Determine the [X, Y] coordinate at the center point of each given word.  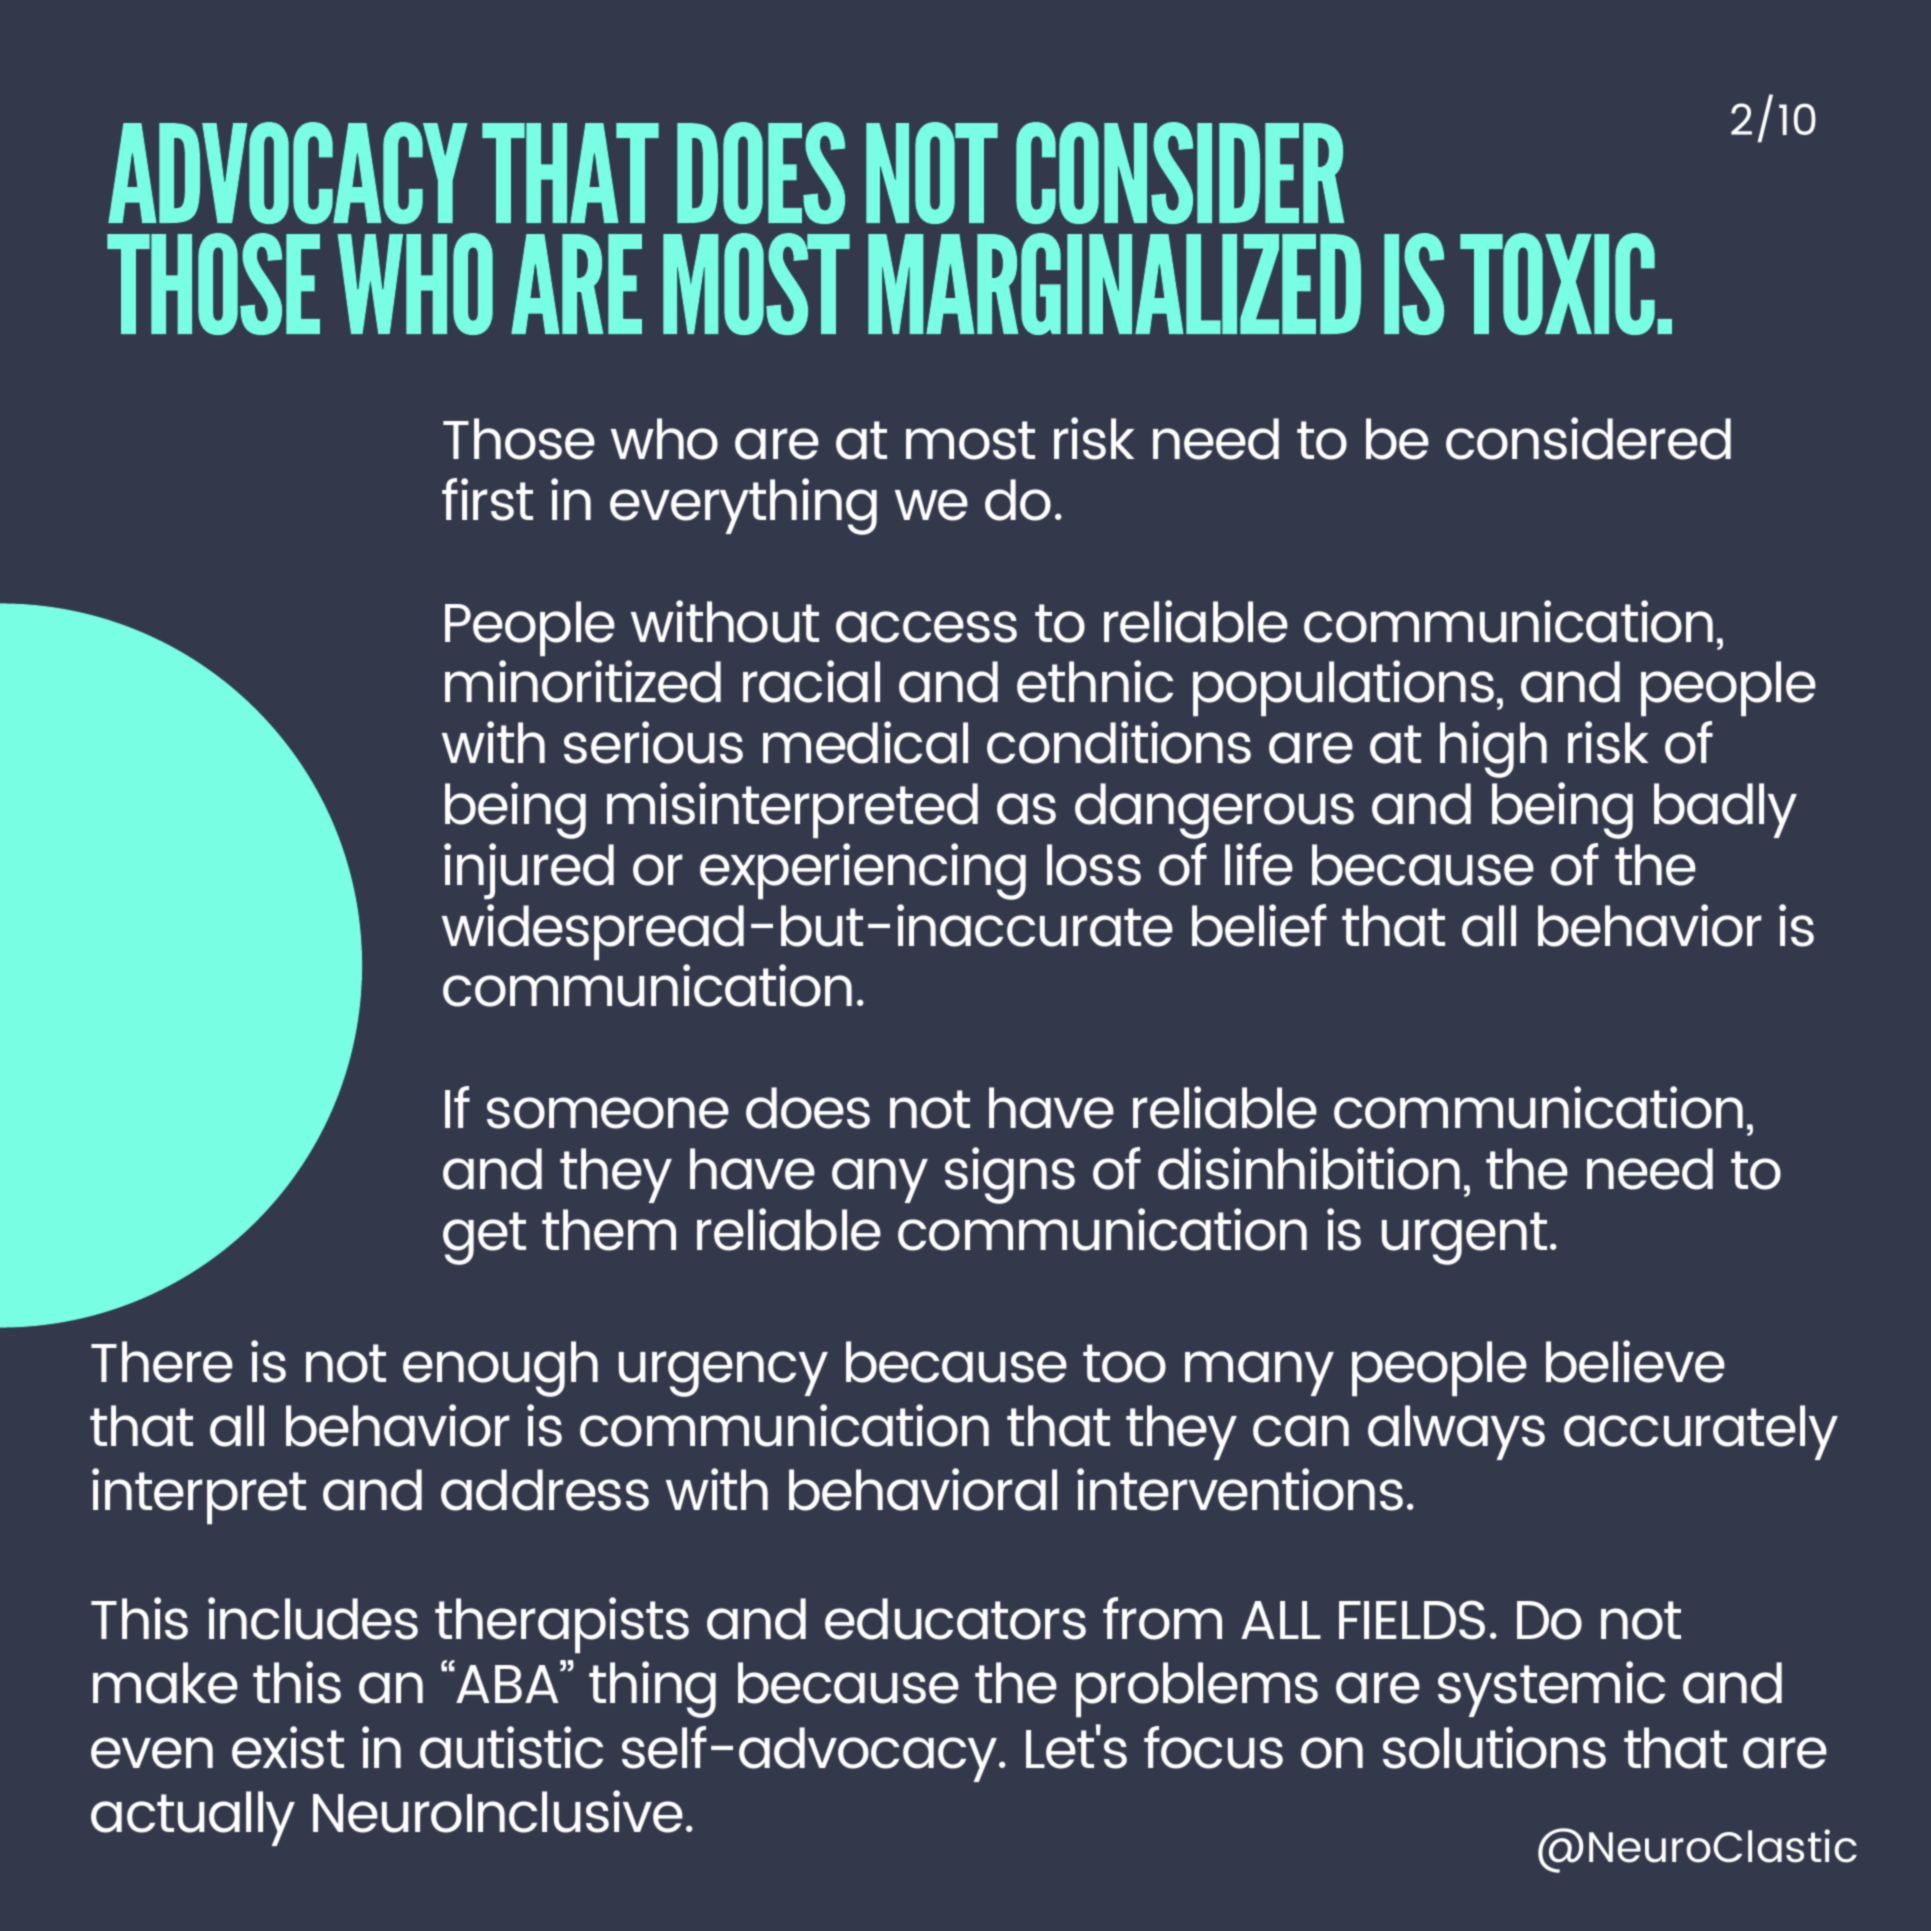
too [1124, 1363]
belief [1259, 925]
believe [1635, 1361]
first [487, 499]
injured [529, 871]
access [926, 627]
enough [500, 1369]
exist [288, 1747]
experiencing [863, 871]
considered [1588, 438]
